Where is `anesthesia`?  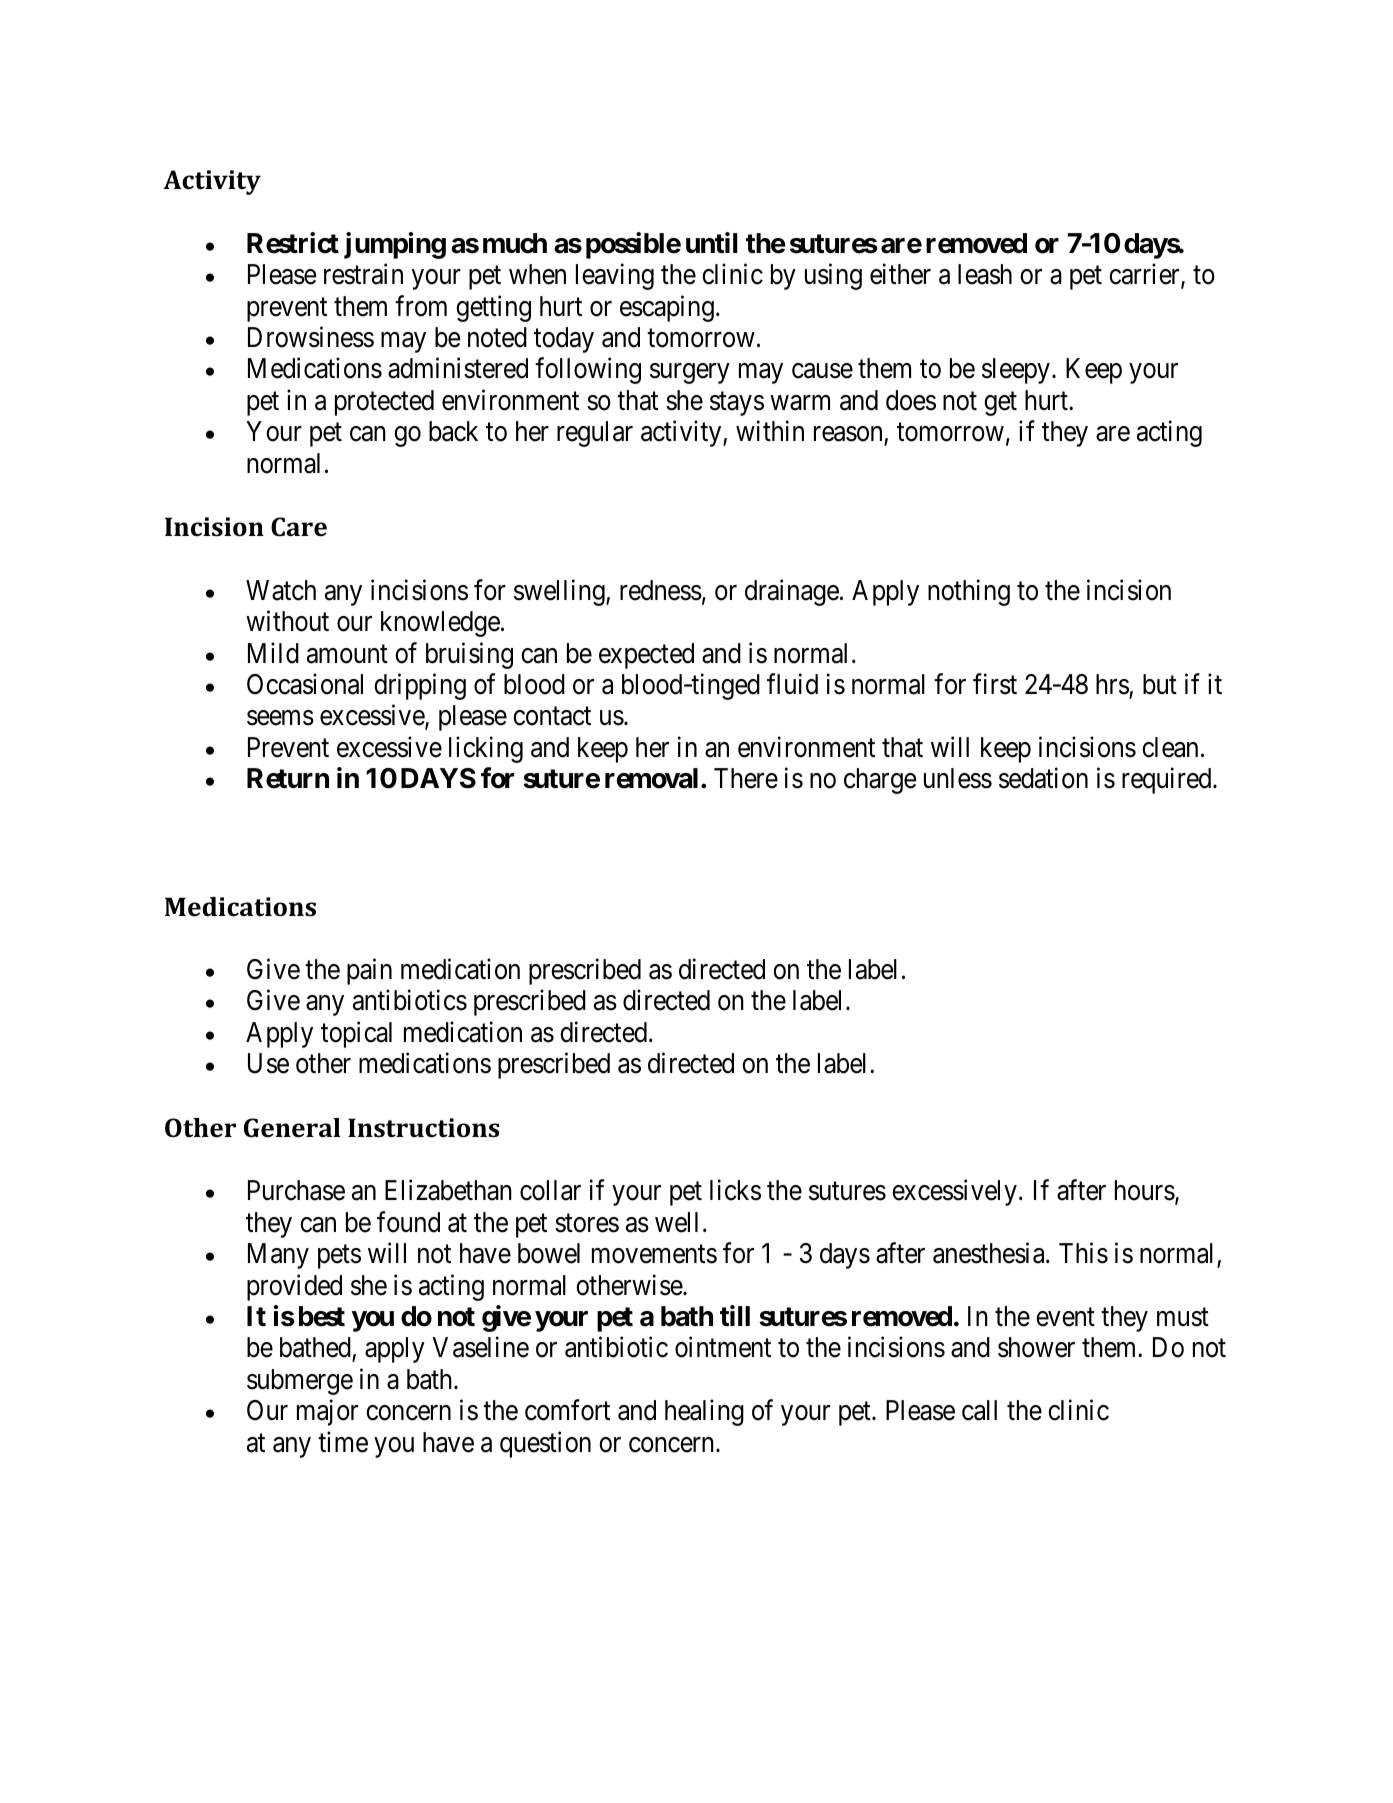 anesthesia is located at coordinates (990, 1253).
